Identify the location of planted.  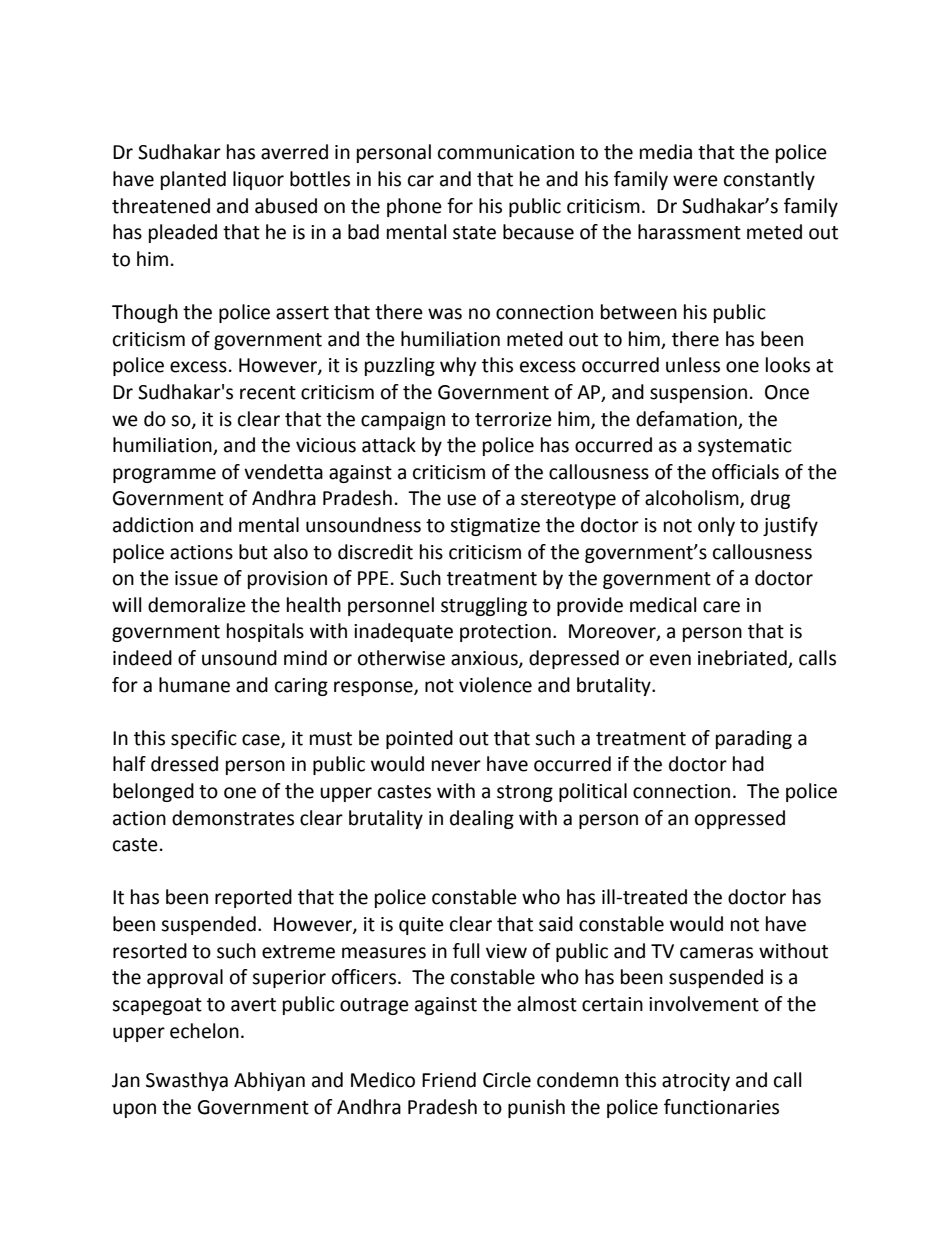
(193, 180).
